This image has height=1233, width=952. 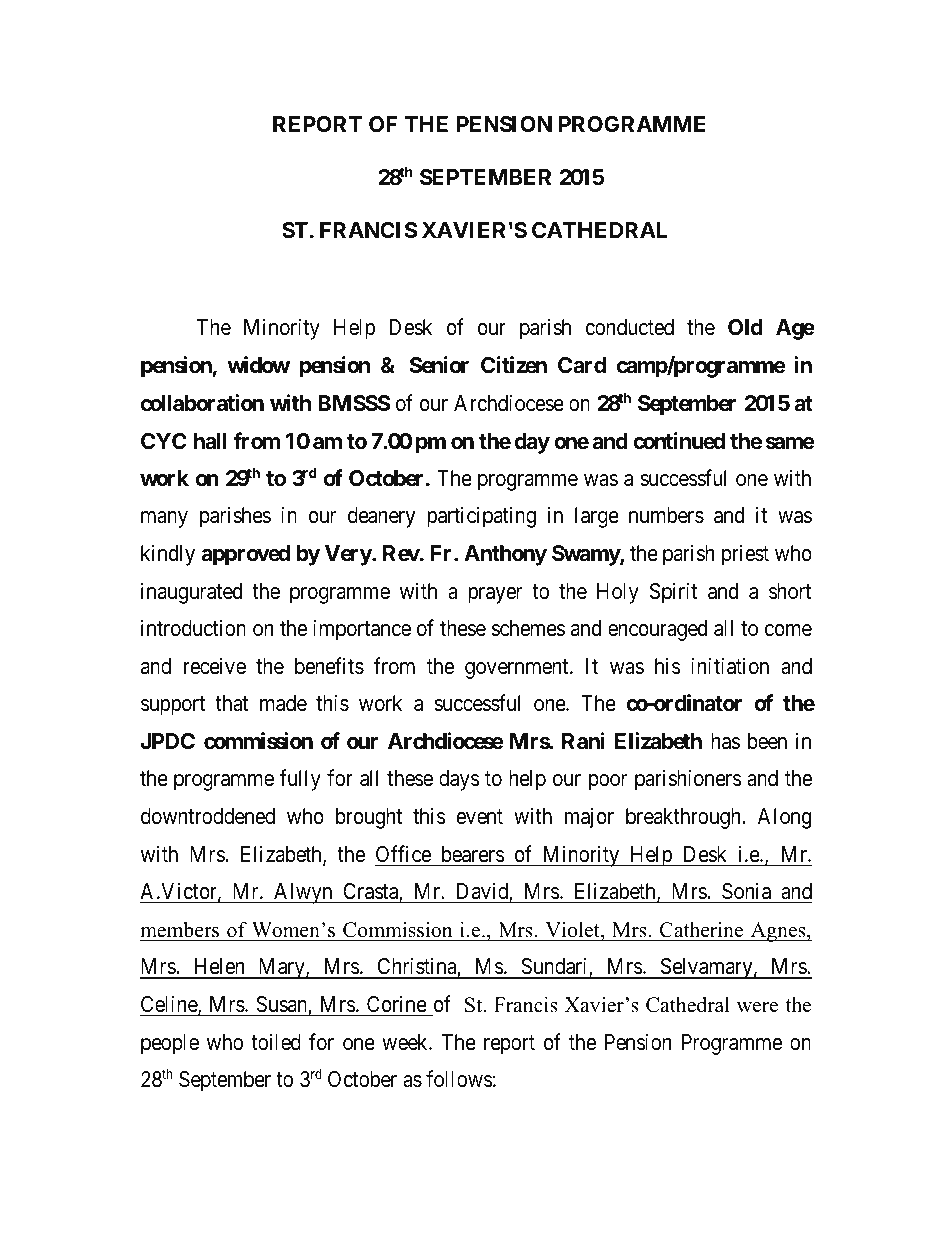 I want to click on Sonia, so click(x=746, y=892).
